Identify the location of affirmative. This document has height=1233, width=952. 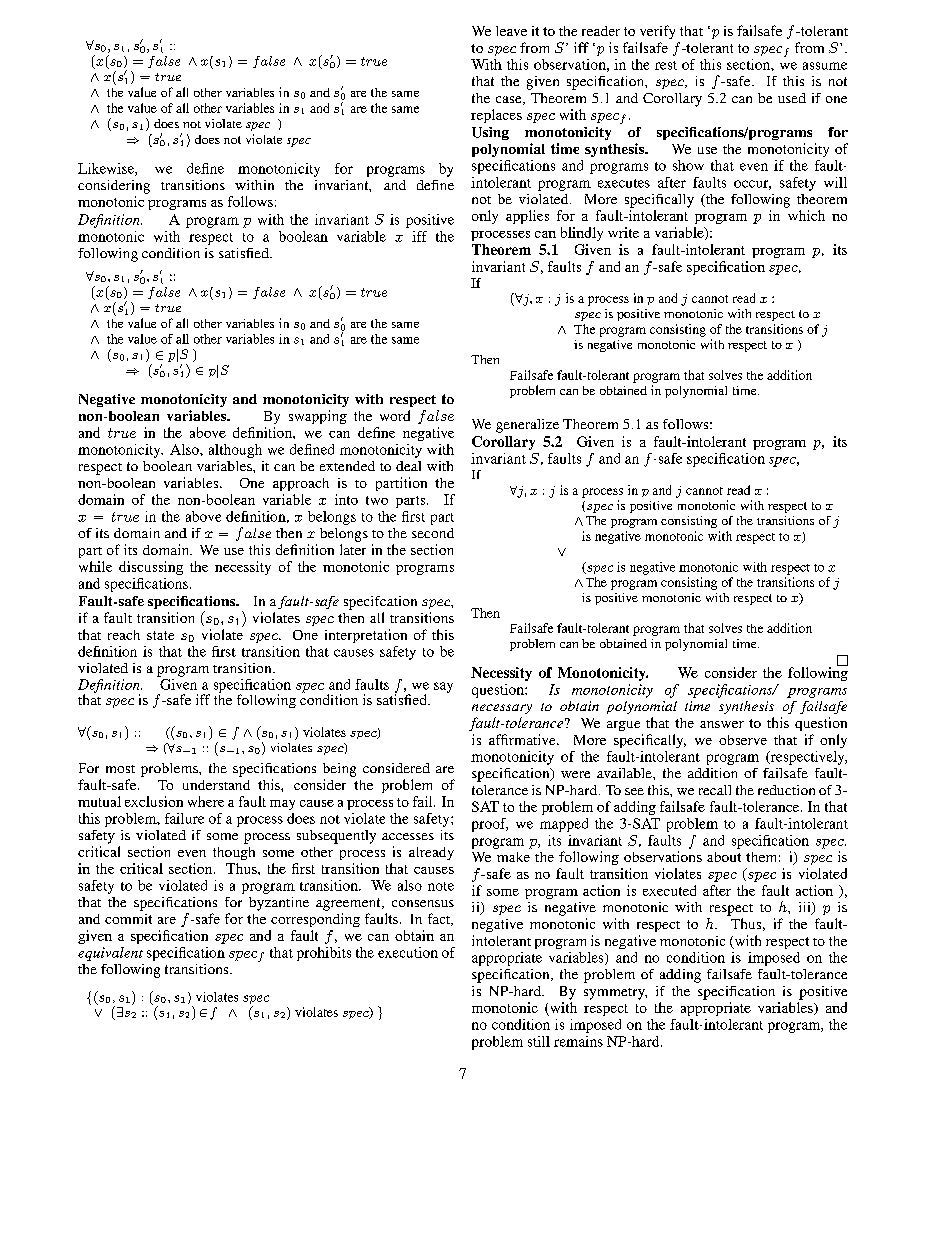
(523, 739).
